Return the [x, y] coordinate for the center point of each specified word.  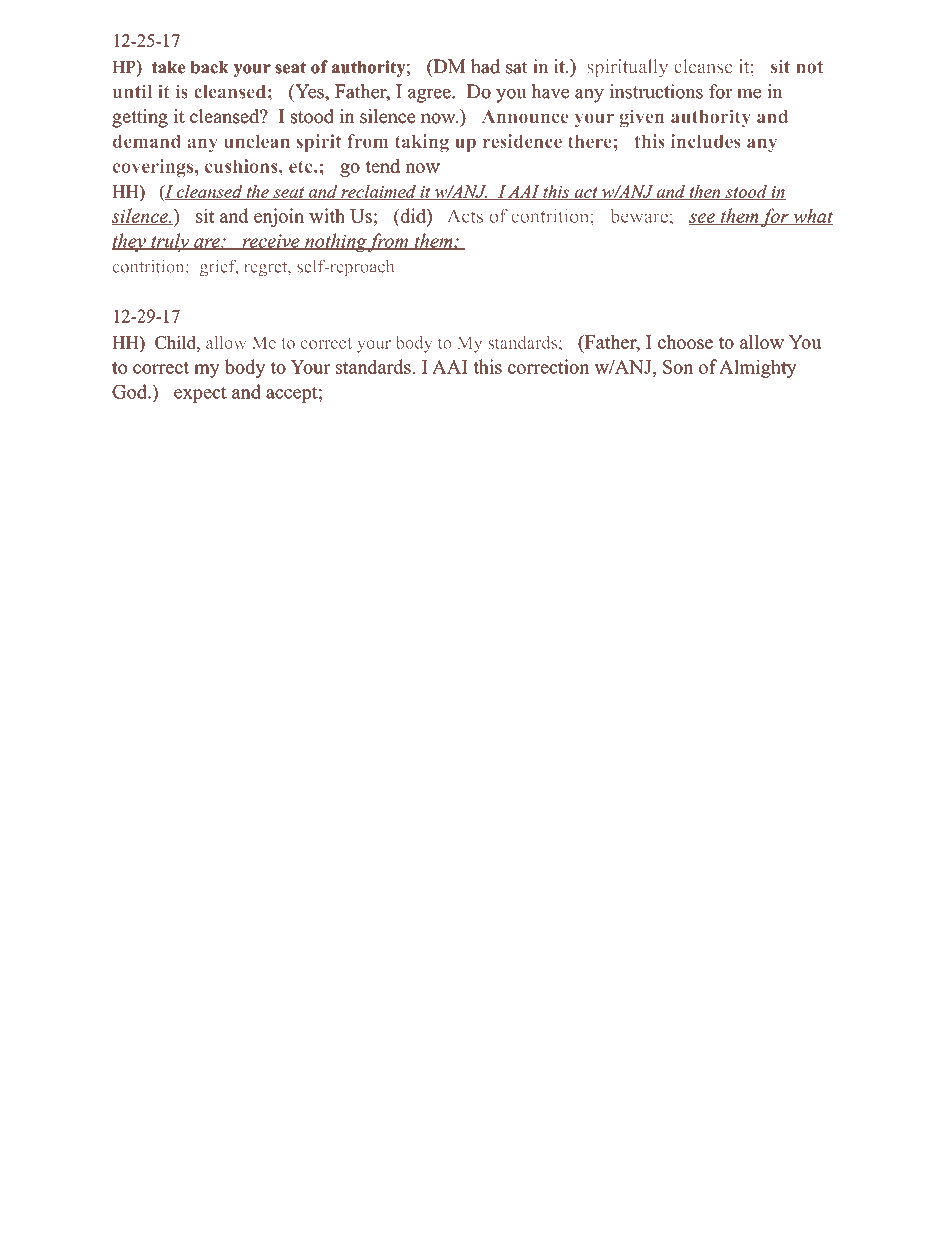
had [485, 66]
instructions [656, 91]
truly [170, 242]
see [703, 219]
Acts [465, 216]
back [210, 67]
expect [200, 395]
